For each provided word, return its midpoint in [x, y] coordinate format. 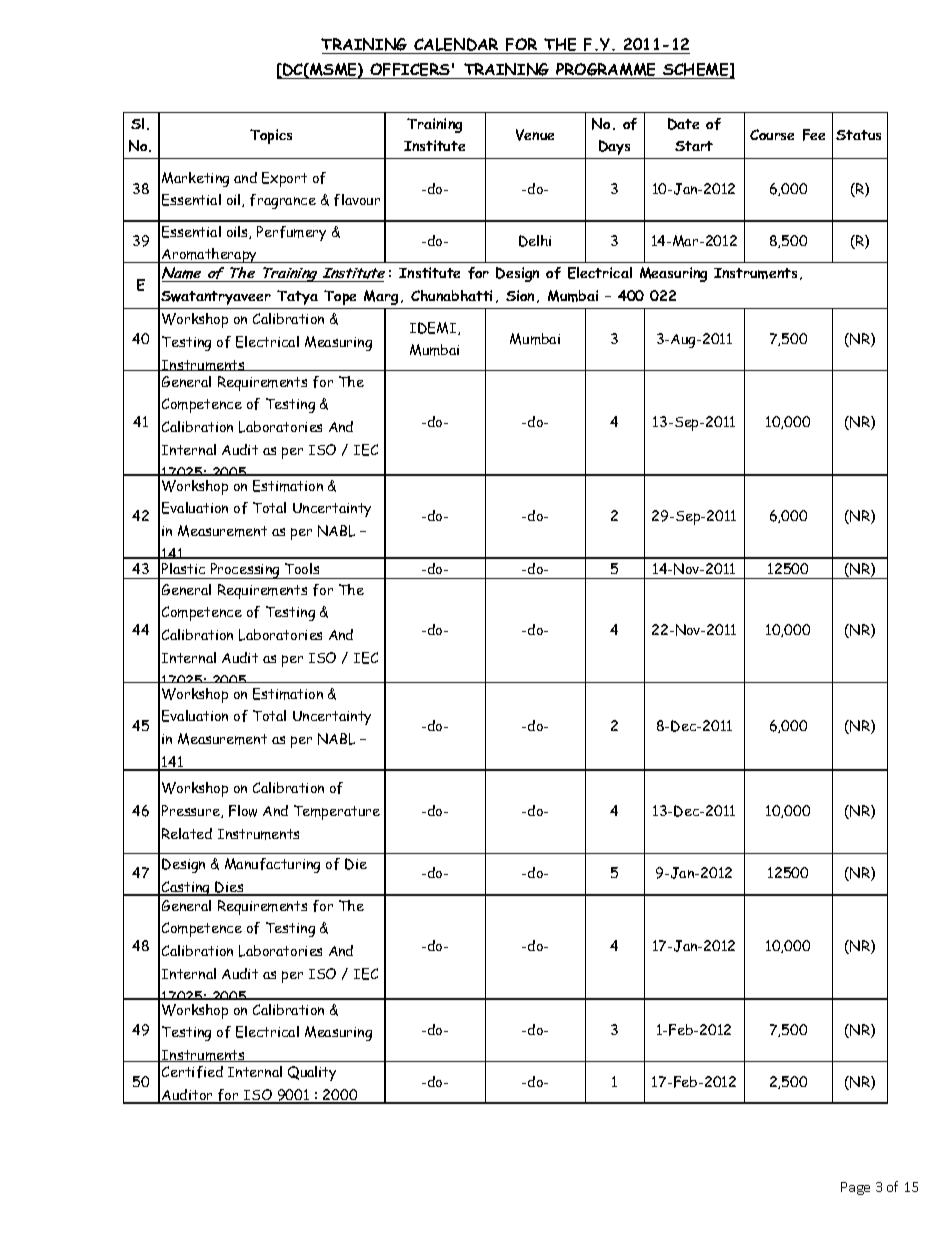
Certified [192, 1072]
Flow [243, 811]
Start [694, 146]
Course [772, 134]
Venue [535, 135]
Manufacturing [272, 865]
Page [855, 1188]
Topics [271, 136]
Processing [245, 571]
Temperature [337, 812]
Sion [520, 295]
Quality [312, 1073]
